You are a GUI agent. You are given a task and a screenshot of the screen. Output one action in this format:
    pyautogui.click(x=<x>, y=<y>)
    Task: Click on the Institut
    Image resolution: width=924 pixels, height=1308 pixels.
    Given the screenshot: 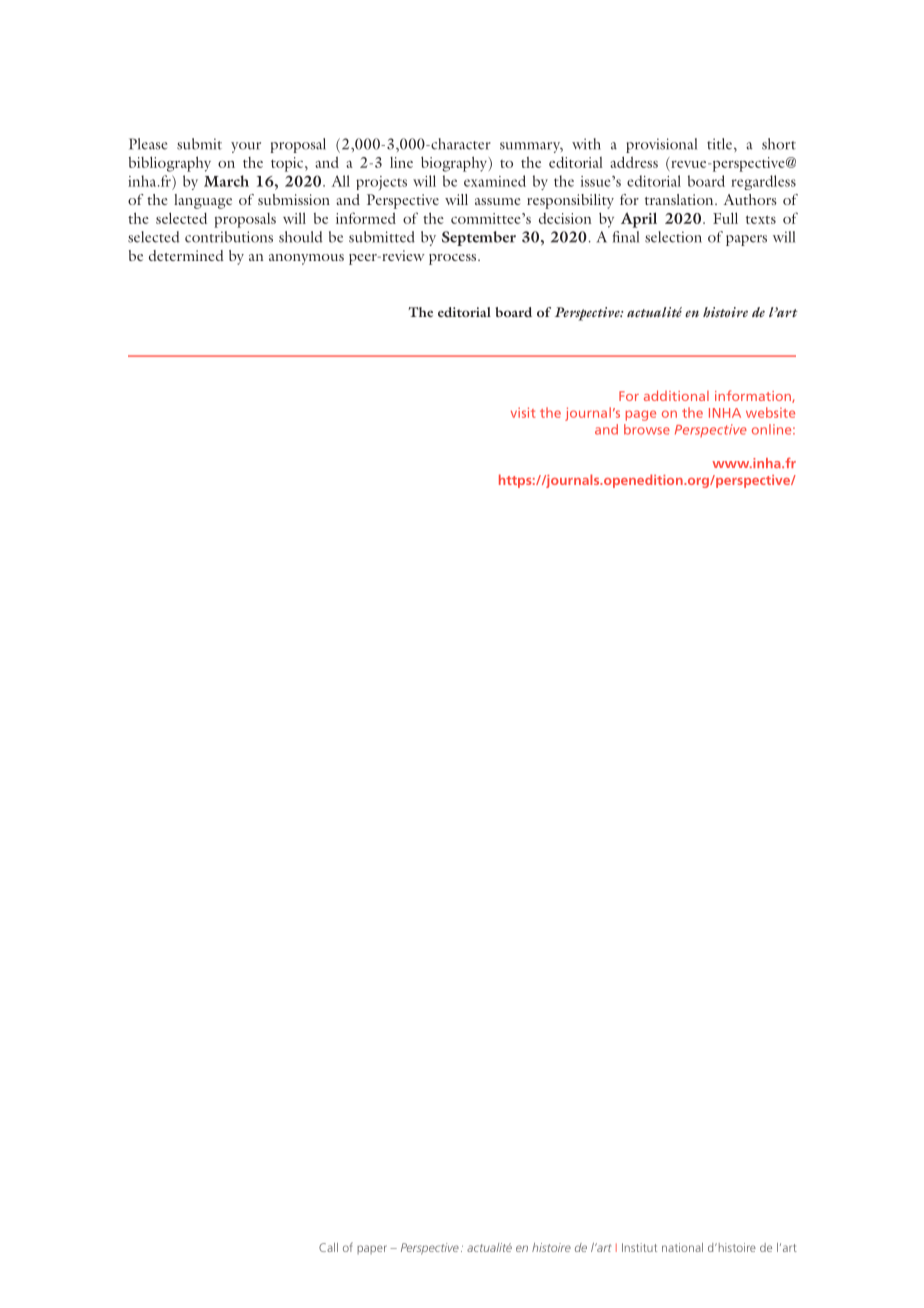 What is the action you would take?
    pyautogui.click(x=639, y=1247)
